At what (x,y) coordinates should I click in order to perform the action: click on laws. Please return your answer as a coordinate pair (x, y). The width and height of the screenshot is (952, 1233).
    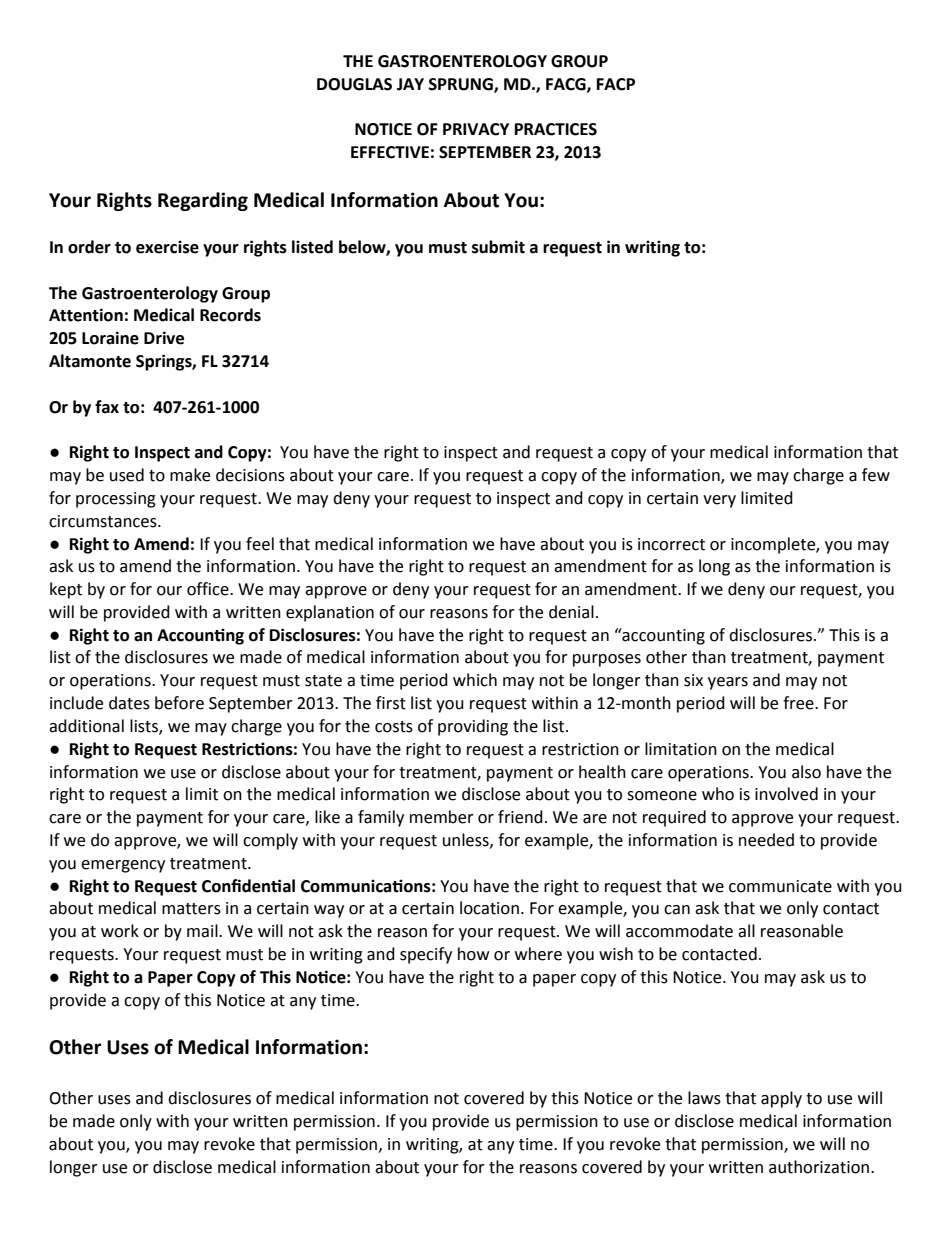
    Looking at the image, I should click on (704, 1098).
